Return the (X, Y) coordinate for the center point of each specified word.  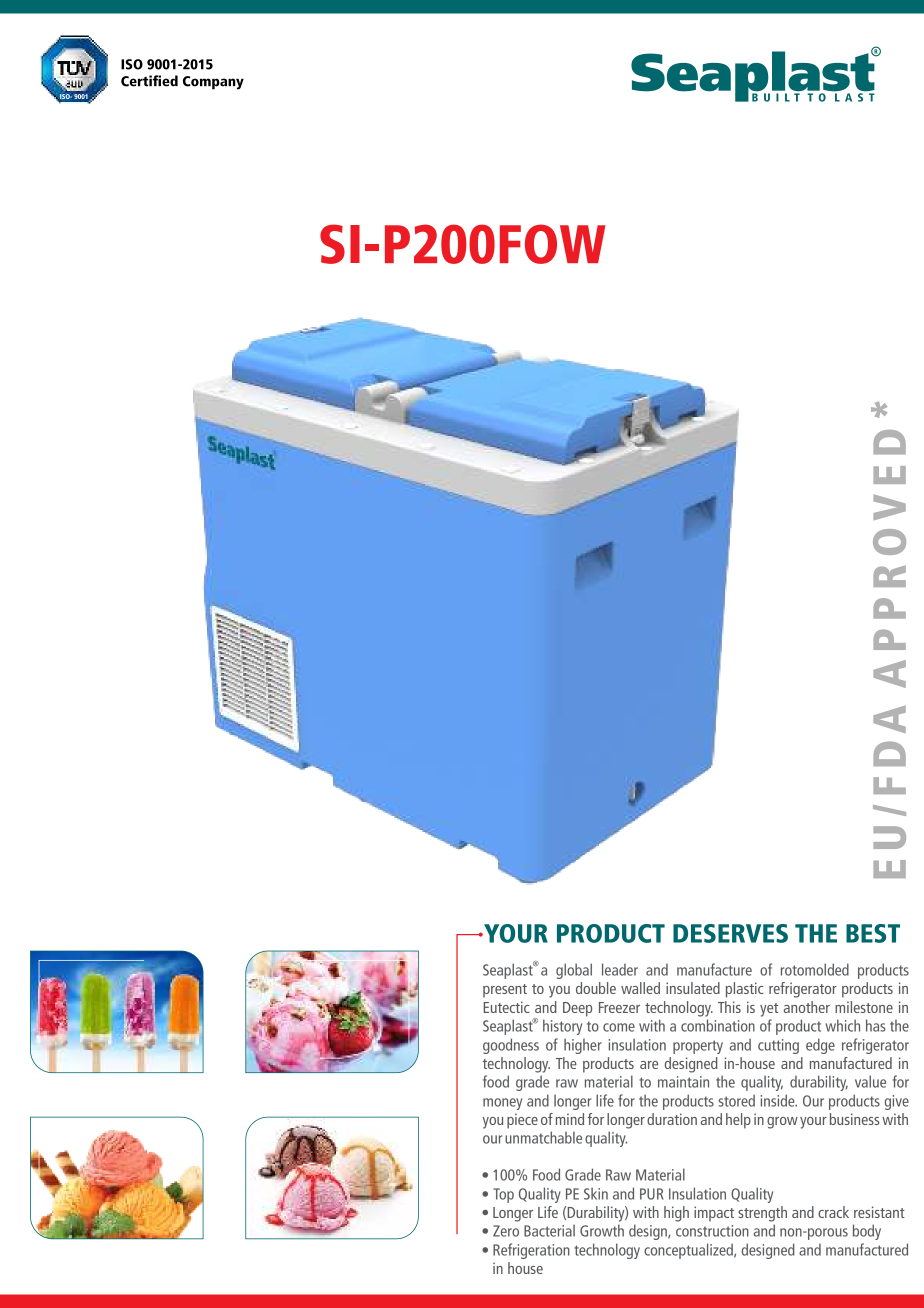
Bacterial (549, 1230)
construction (712, 1231)
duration (672, 1119)
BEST (873, 933)
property (698, 1047)
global (574, 971)
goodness (511, 1046)
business (855, 1119)
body (867, 1232)
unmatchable (543, 1137)
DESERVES (730, 933)
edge (820, 1046)
